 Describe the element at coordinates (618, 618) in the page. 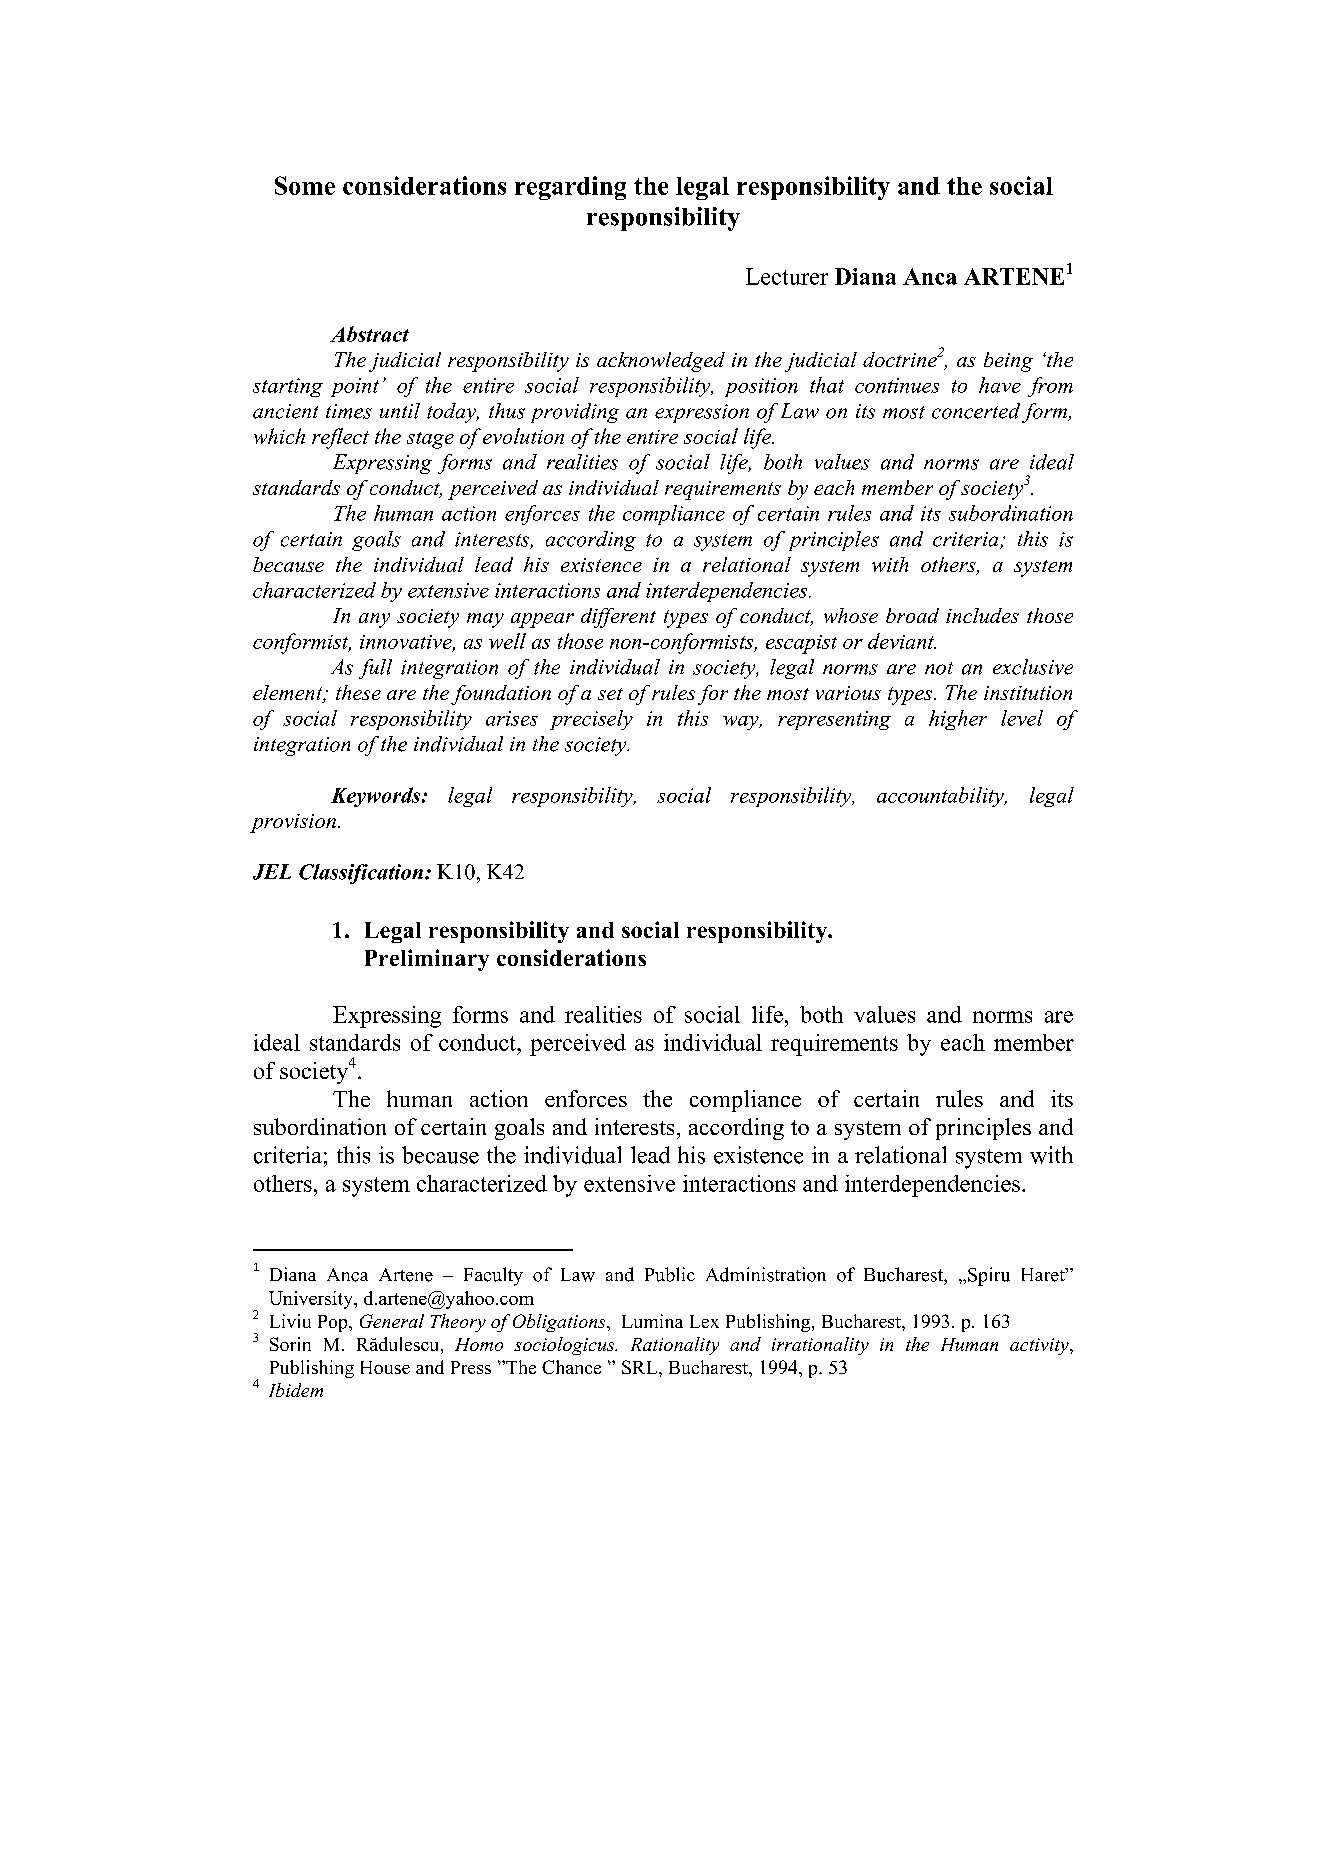

I see `different` at that location.
